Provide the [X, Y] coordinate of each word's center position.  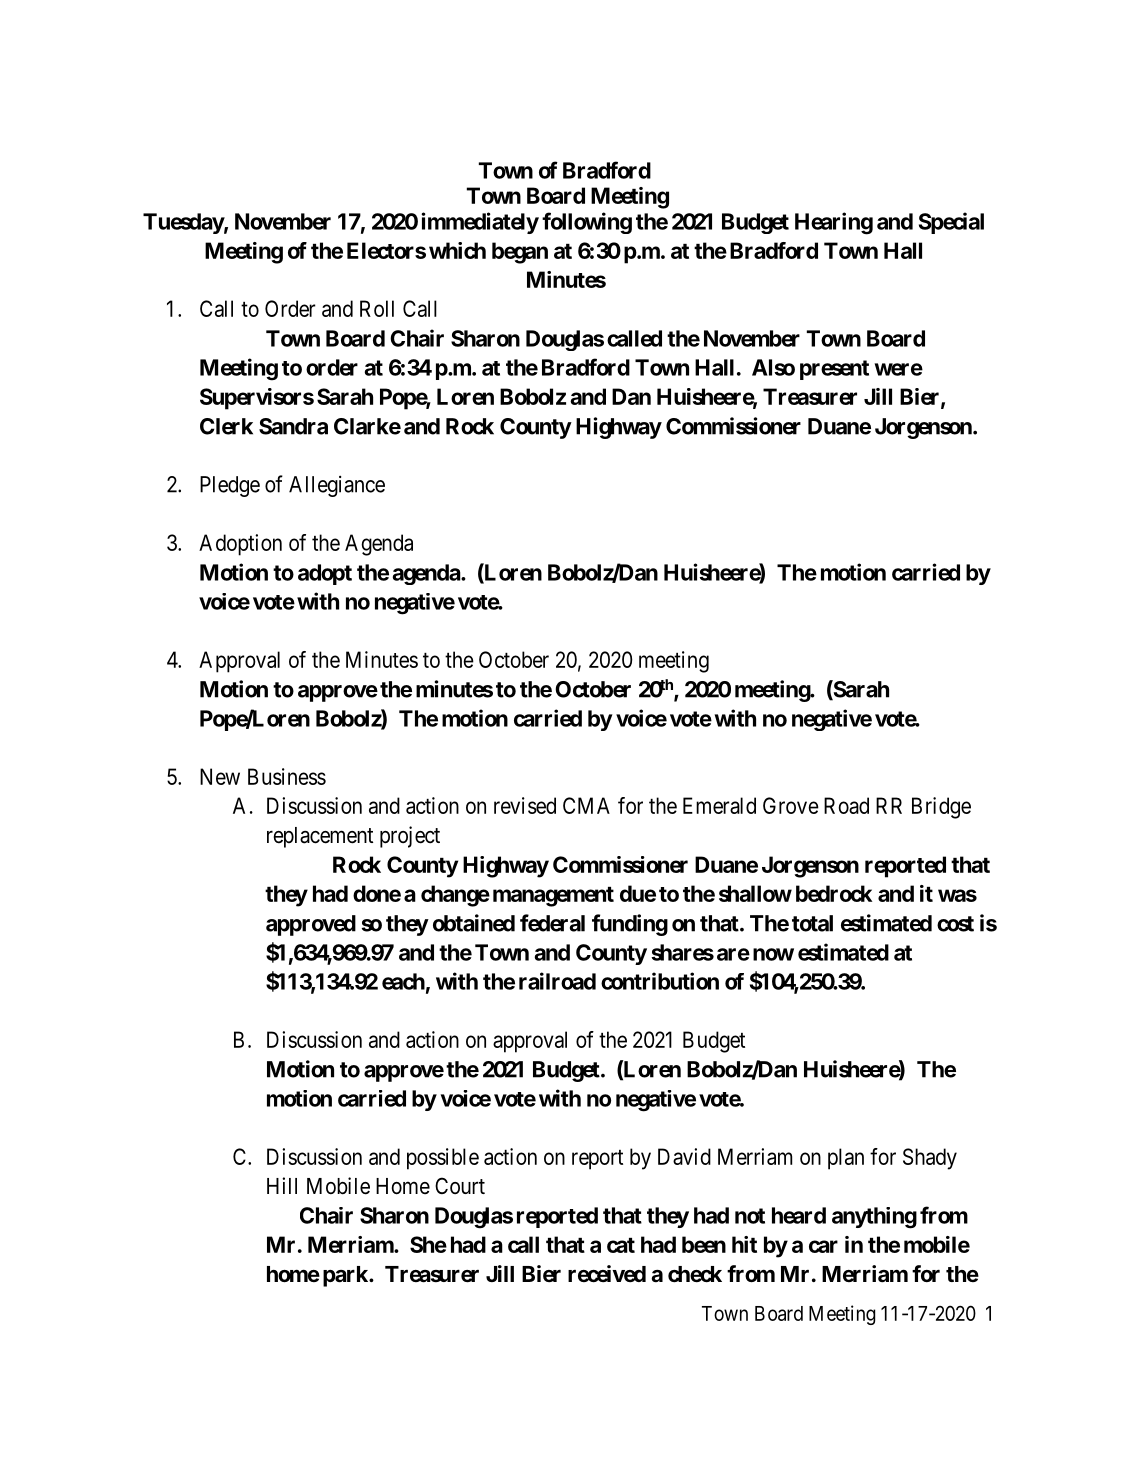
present [834, 370]
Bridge [941, 808]
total [812, 923]
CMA [586, 805]
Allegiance [337, 486]
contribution [660, 981]
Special [951, 223]
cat [621, 1245]
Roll [377, 308]
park [346, 1276]
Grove [791, 805]
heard [799, 1215]
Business [287, 776]
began [520, 253]
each [403, 981]
